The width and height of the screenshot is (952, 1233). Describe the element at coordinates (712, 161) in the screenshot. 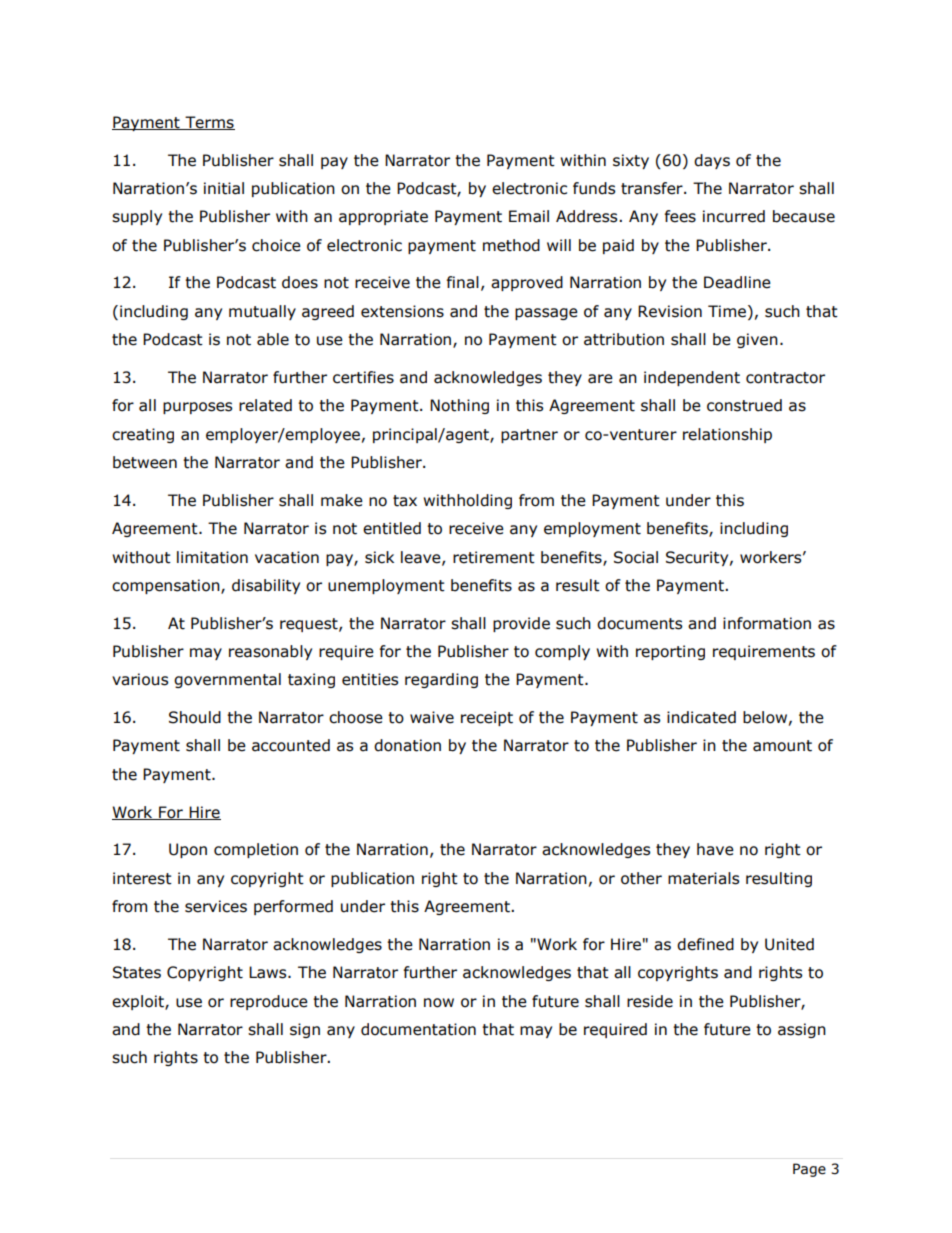

I see `days` at that location.
